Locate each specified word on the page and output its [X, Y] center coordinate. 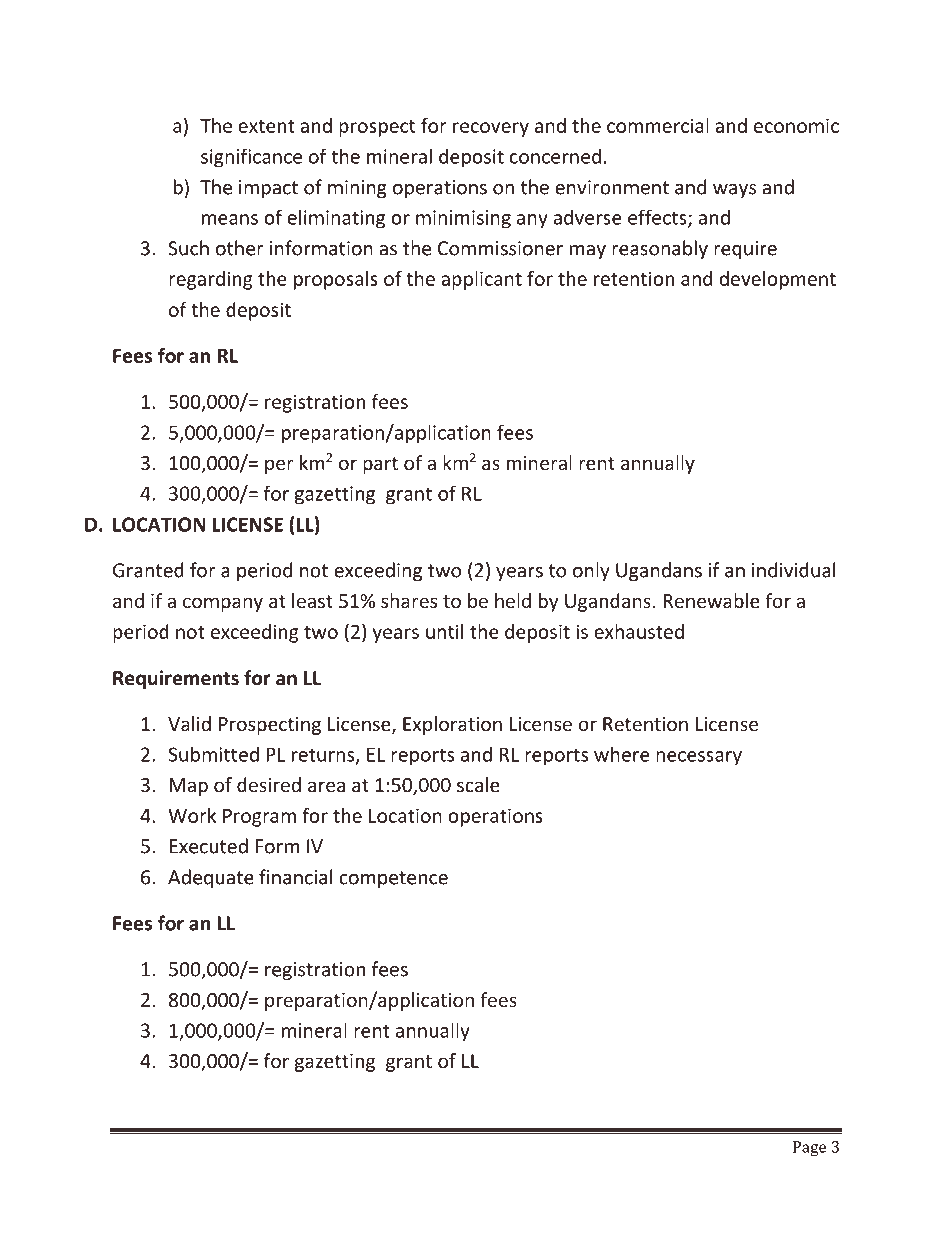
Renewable [712, 600]
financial [295, 877]
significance [251, 158]
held [513, 600]
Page [809, 1148]
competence [393, 879]
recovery [491, 129]
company [223, 604]
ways [734, 191]
